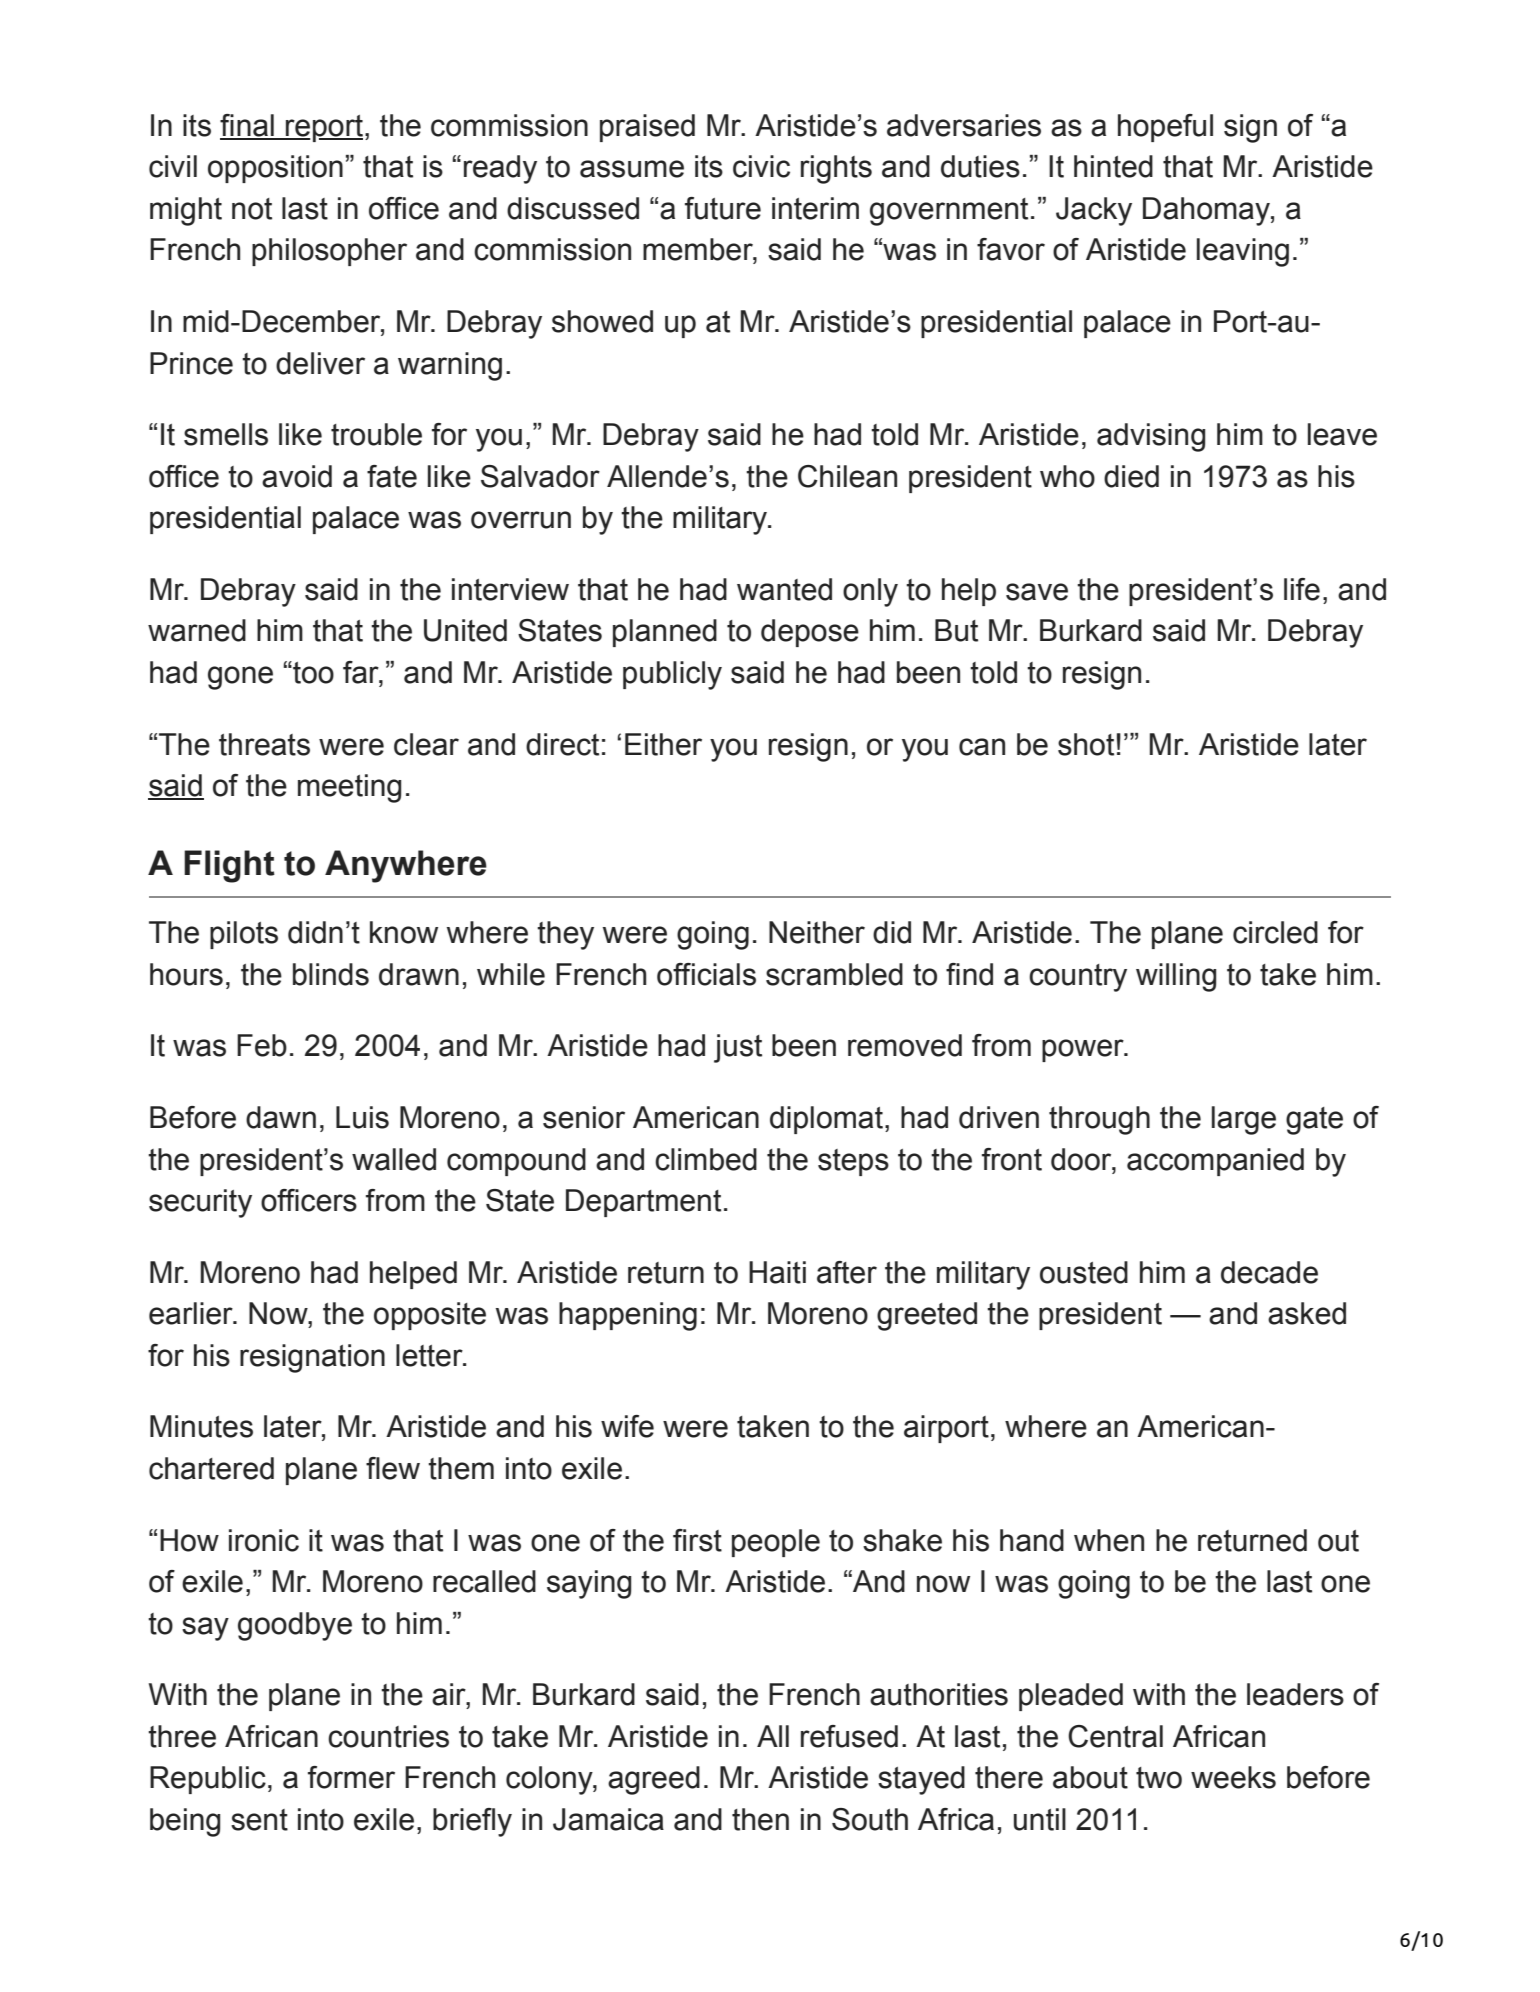 The height and width of the screenshot is (1992, 1540). Describe the element at coordinates (351, 1777) in the screenshot. I see `former` at that location.
